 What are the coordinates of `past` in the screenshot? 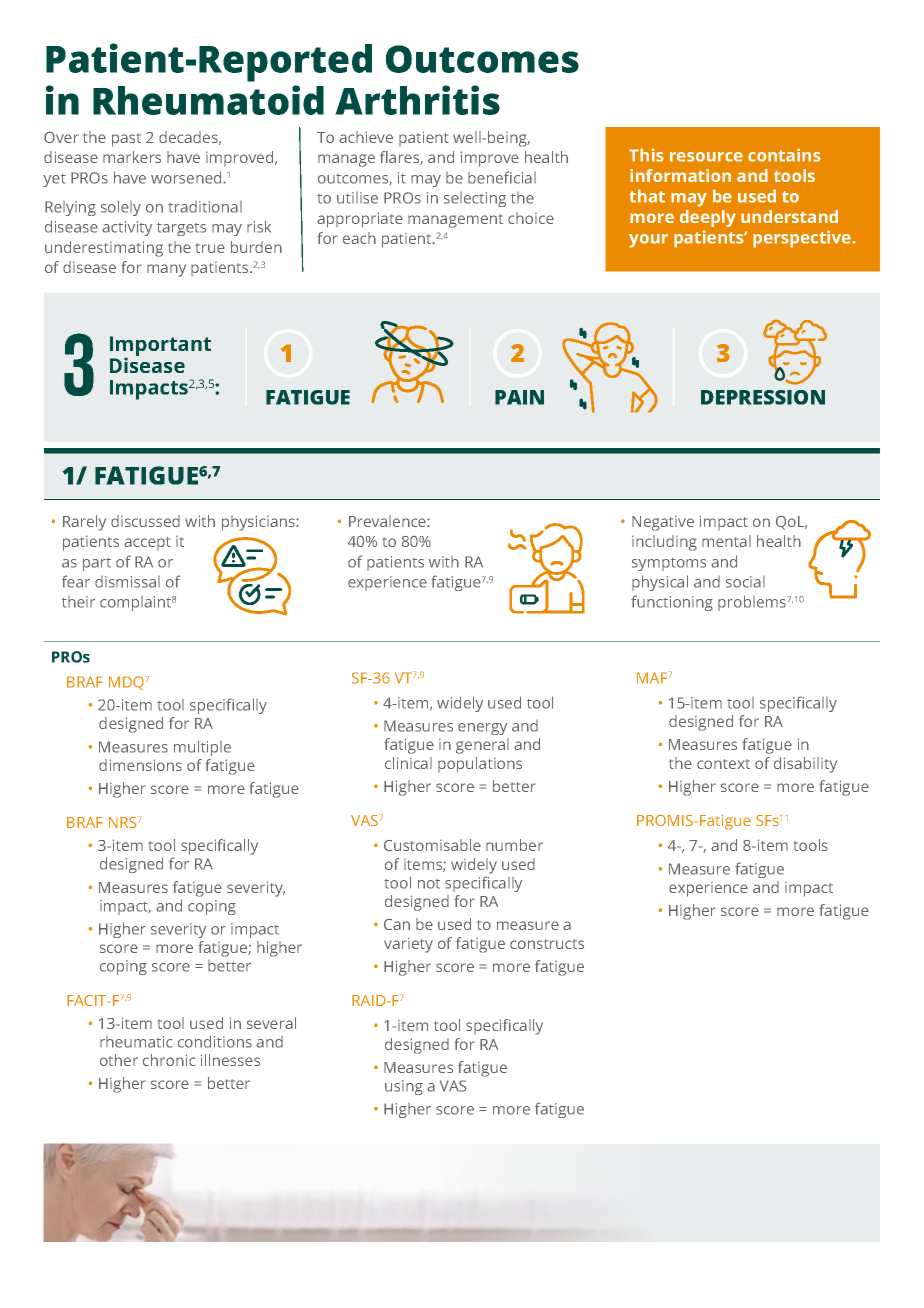 It's located at (126, 140).
